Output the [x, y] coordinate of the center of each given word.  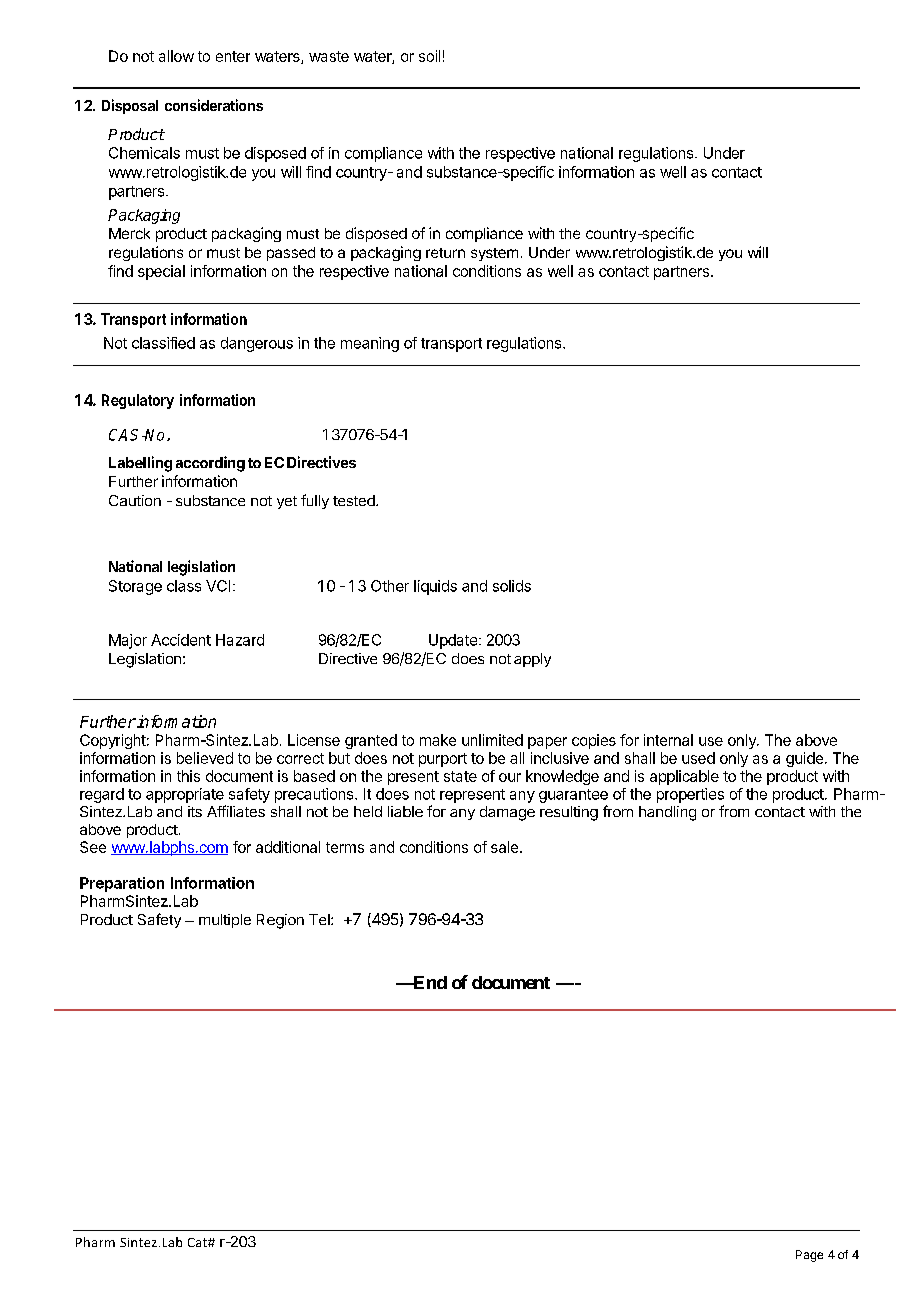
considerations [214, 105]
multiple [225, 921]
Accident [181, 640]
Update [453, 641]
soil [429, 56]
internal [668, 740]
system [494, 254]
